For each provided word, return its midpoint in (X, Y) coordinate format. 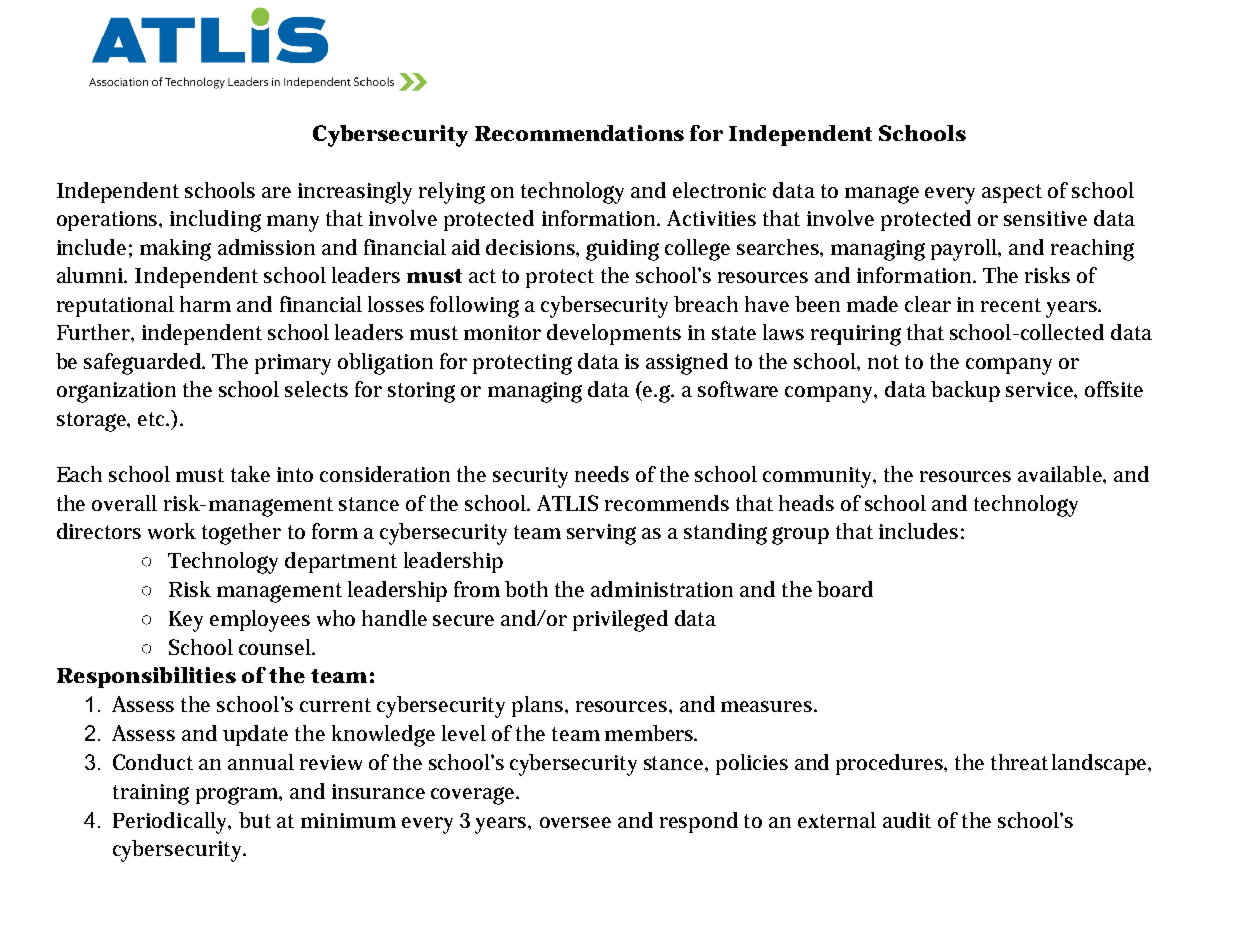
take (250, 474)
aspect (1012, 193)
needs (602, 474)
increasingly (355, 193)
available (1061, 474)
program (237, 796)
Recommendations (579, 133)
